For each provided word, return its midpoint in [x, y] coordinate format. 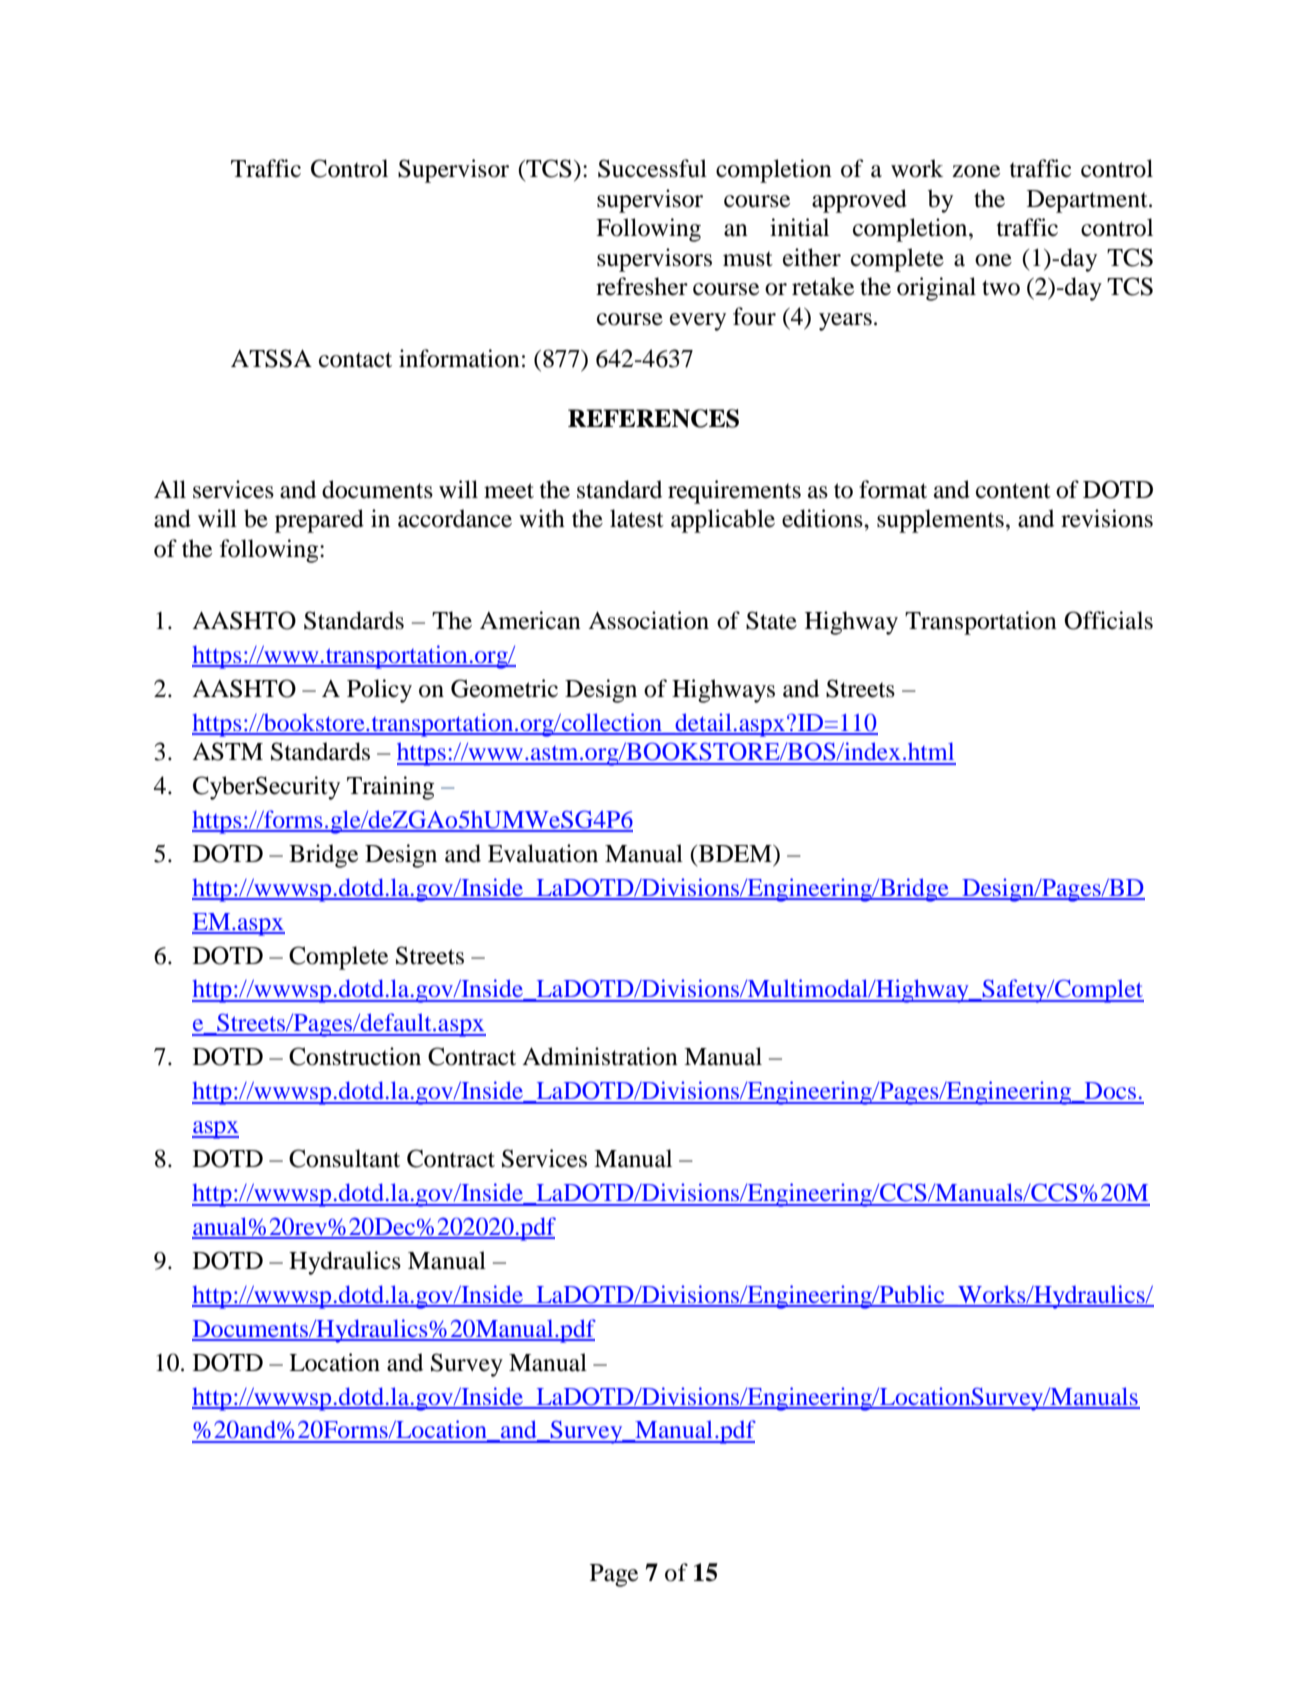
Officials [1108, 620]
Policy [379, 691]
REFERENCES [653, 418]
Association [648, 620]
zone [976, 171]
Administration [600, 1056]
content [1013, 491]
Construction [355, 1056]
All [170, 489]
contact [355, 360]
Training [390, 788]
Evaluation [543, 853]
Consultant [344, 1158]
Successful [652, 168]
